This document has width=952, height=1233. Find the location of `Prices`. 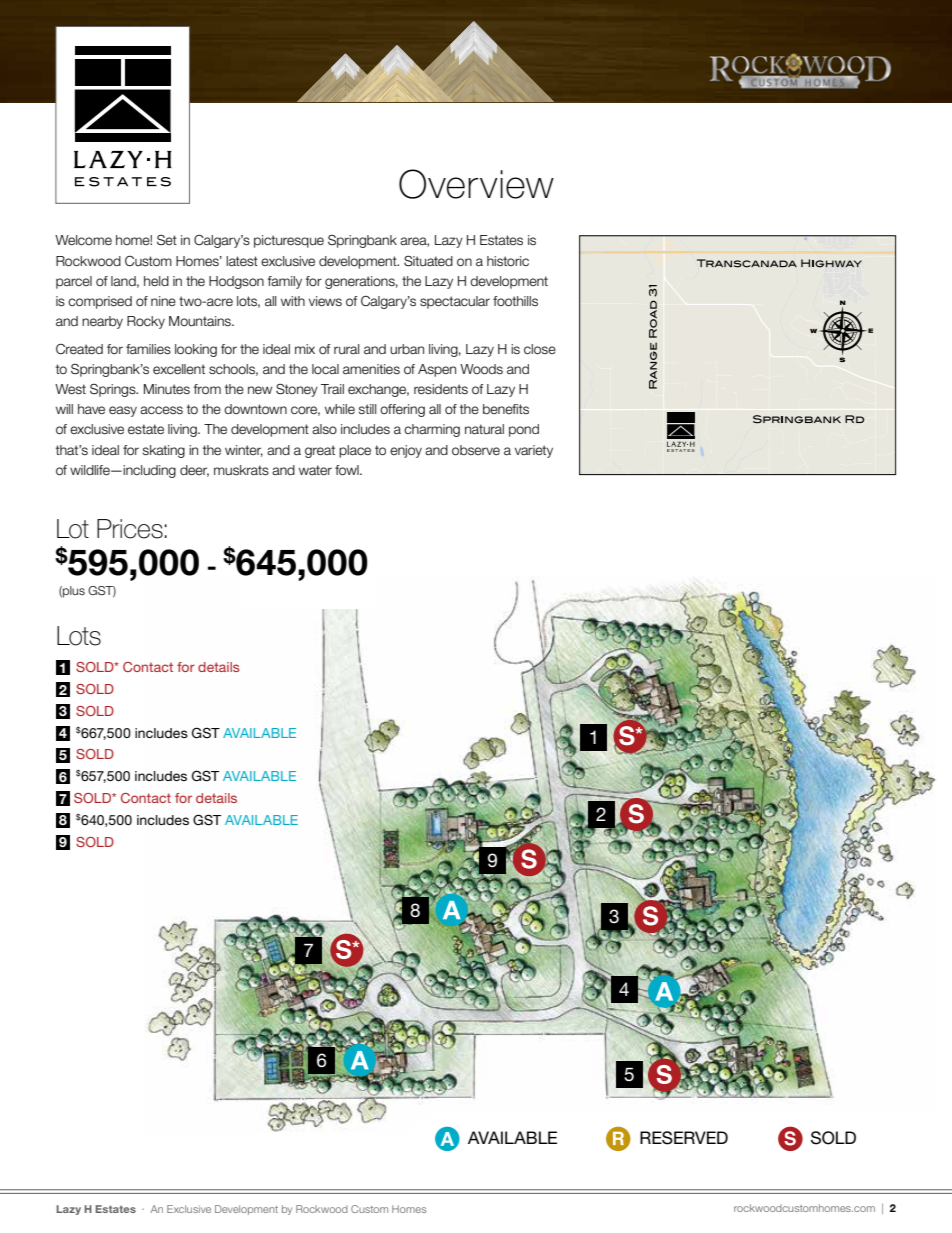

Prices is located at coordinates (130, 529).
